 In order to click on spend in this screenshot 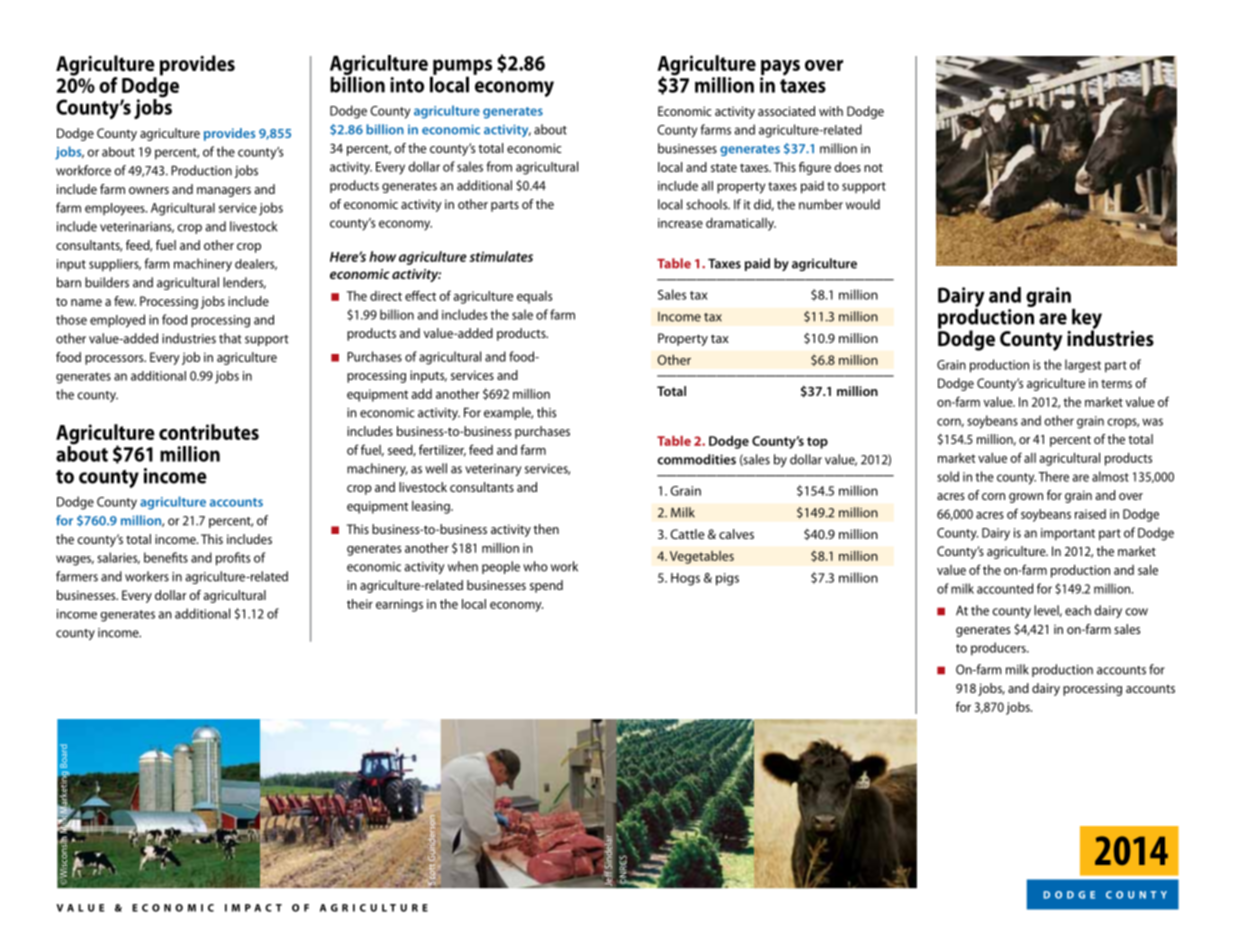, I will do `click(546, 586)`.
